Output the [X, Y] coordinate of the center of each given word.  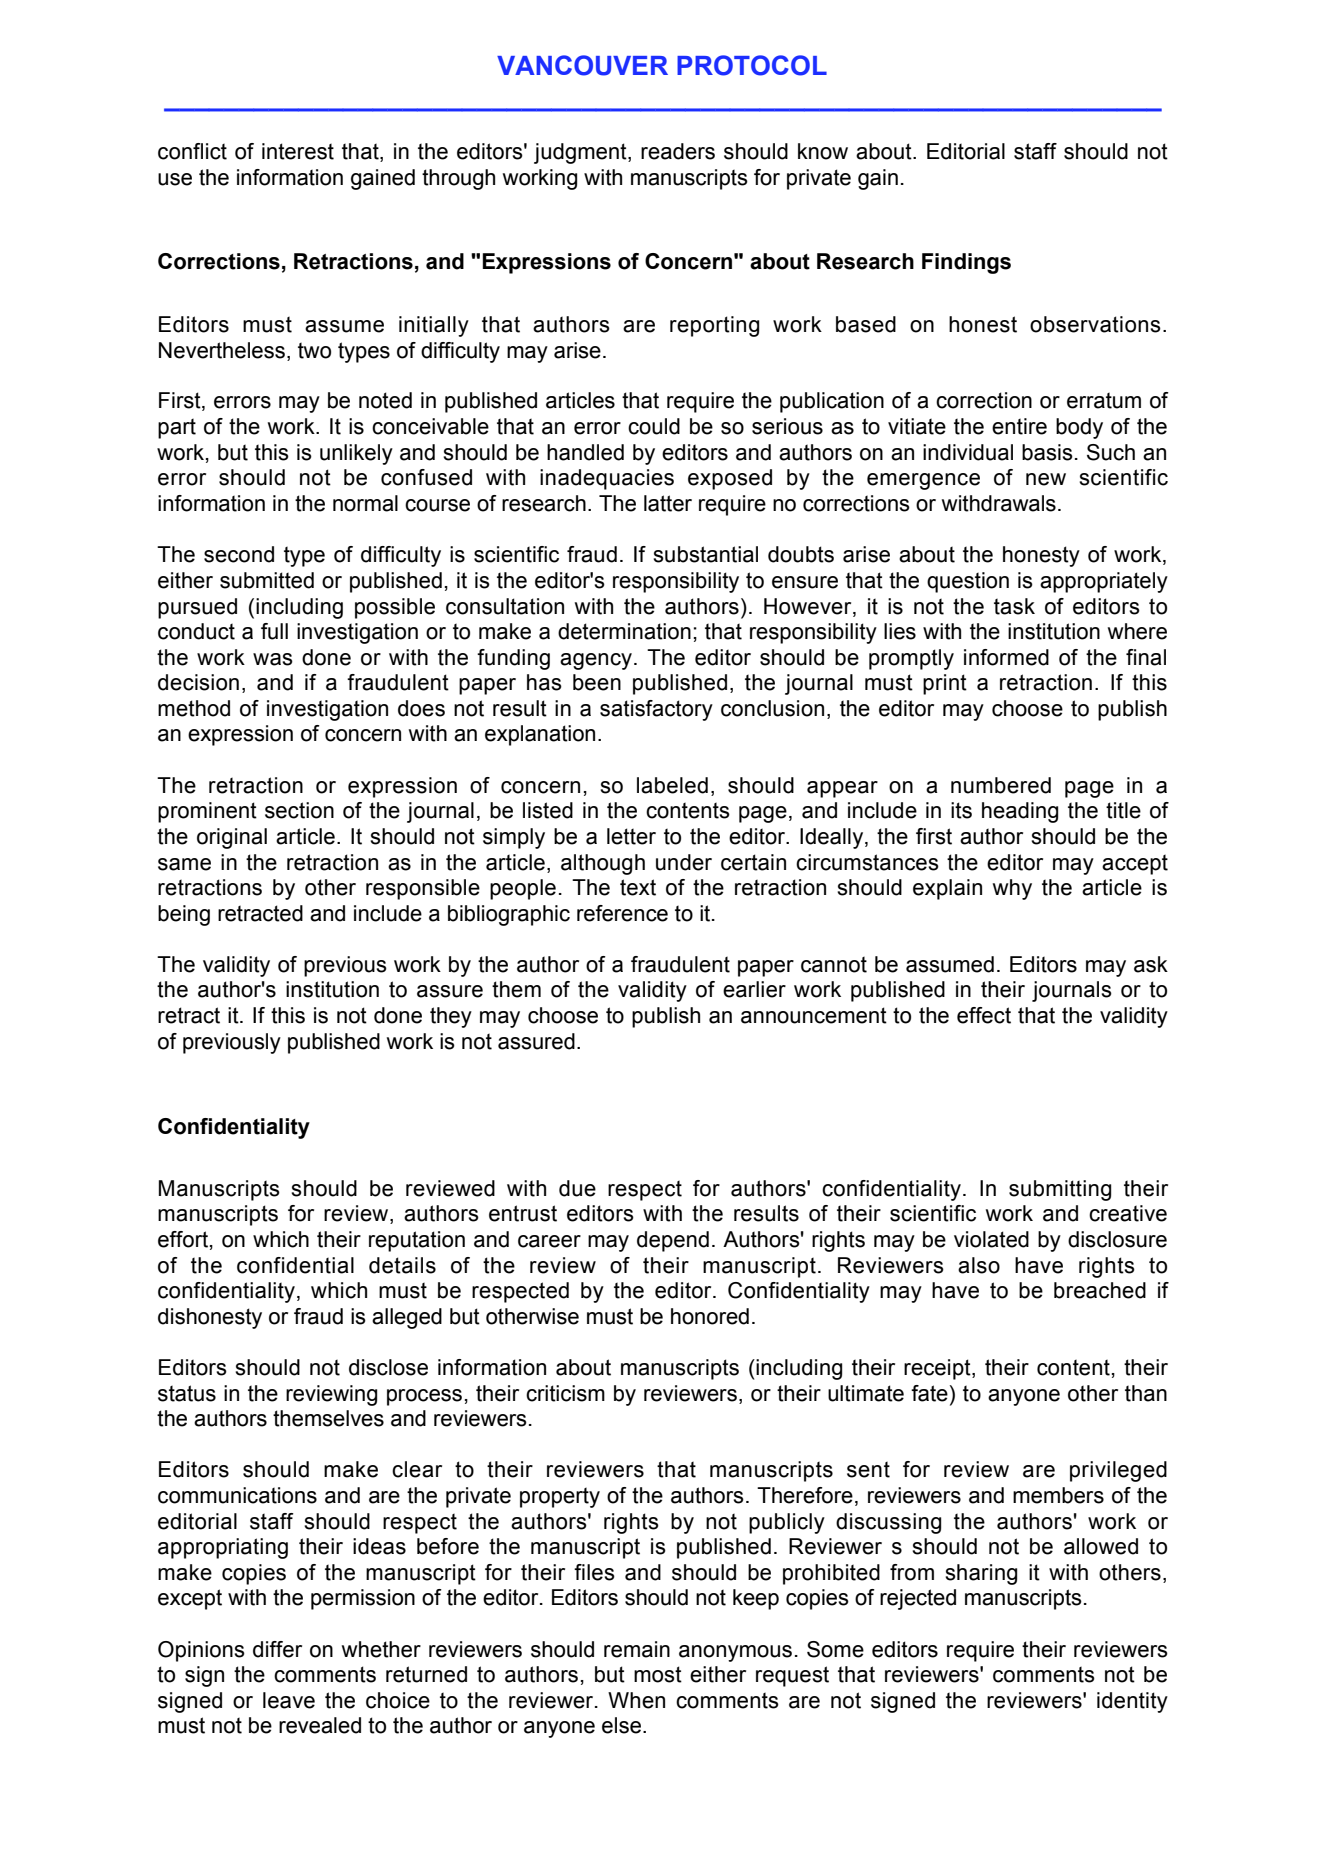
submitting [1060, 1190]
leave [289, 1700]
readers [678, 151]
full [274, 631]
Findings [966, 263]
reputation [417, 1241]
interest [298, 151]
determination [624, 631]
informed [1006, 657]
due [577, 1188]
